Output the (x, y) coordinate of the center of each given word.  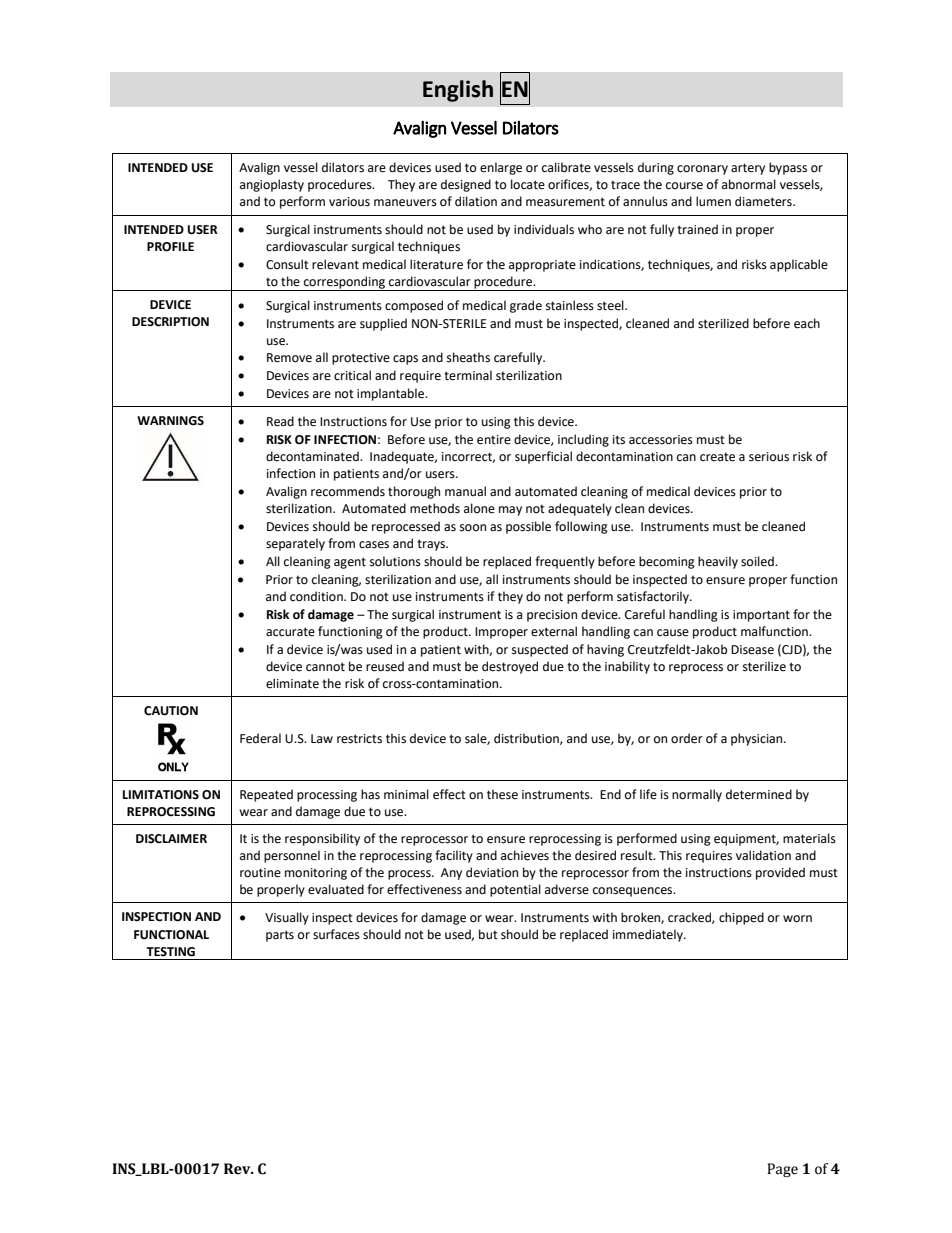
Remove (289, 358)
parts (280, 936)
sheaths (468, 357)
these (502, 794)
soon (473, 528)
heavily (718, 562)
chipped (741, 918)
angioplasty (272, 185)
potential (515, 890)
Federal (260, 738)
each (807, 323)
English (458, 91)
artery (748, 169)
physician (758, 739)
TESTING (170, 952)
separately (295, 544)
